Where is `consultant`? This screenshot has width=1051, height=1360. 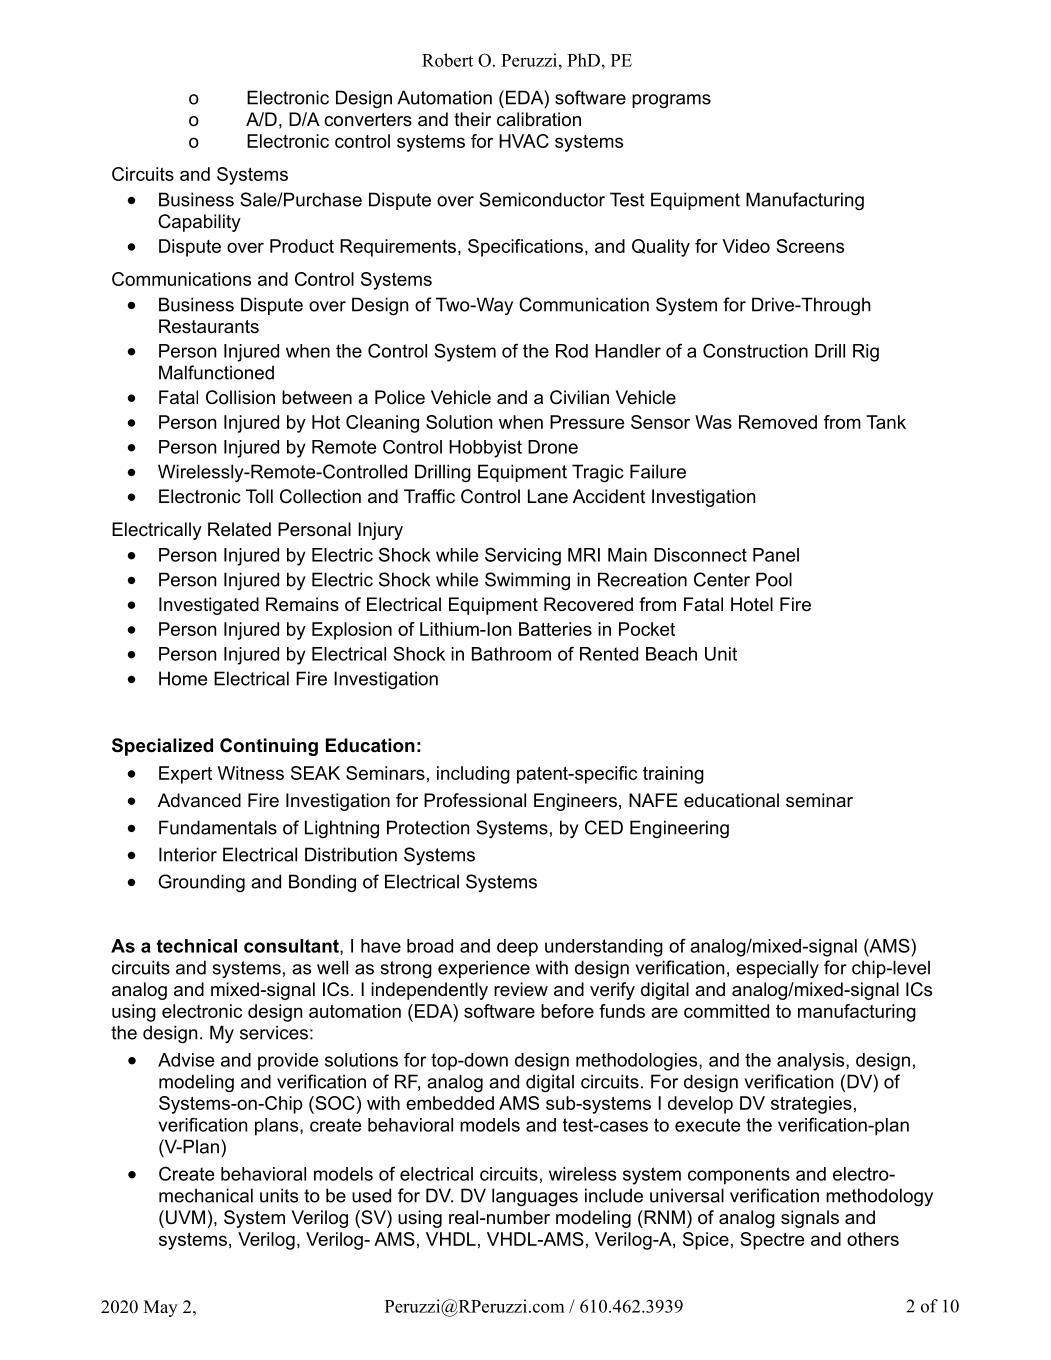
consultant is located at coordinates (292, 947).
